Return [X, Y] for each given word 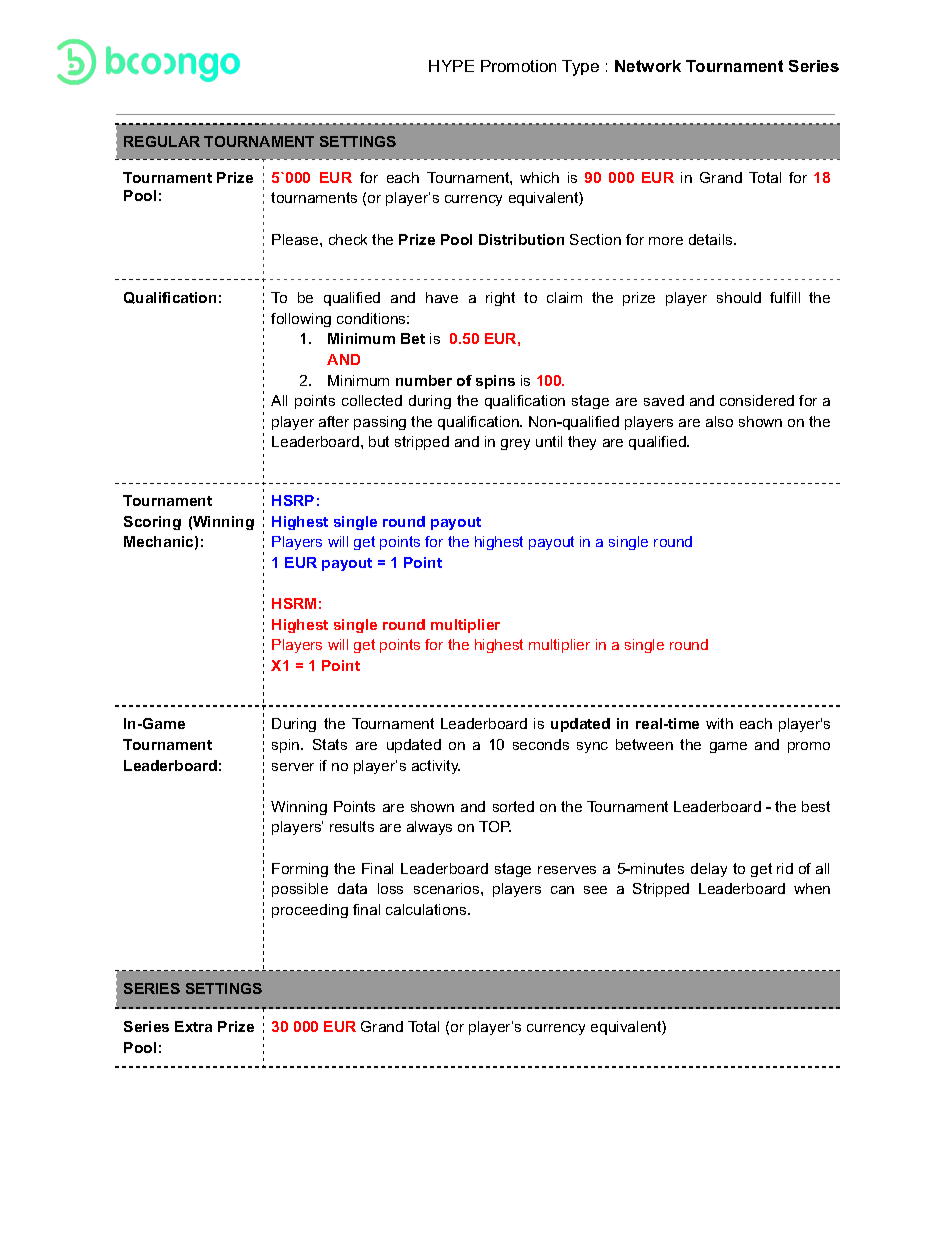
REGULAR [162, 141]
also [719, 421]
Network [648, 66]
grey [515, 444]
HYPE [451, 66]
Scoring [152, 523]
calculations [427, 909]
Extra [193, 1026]
